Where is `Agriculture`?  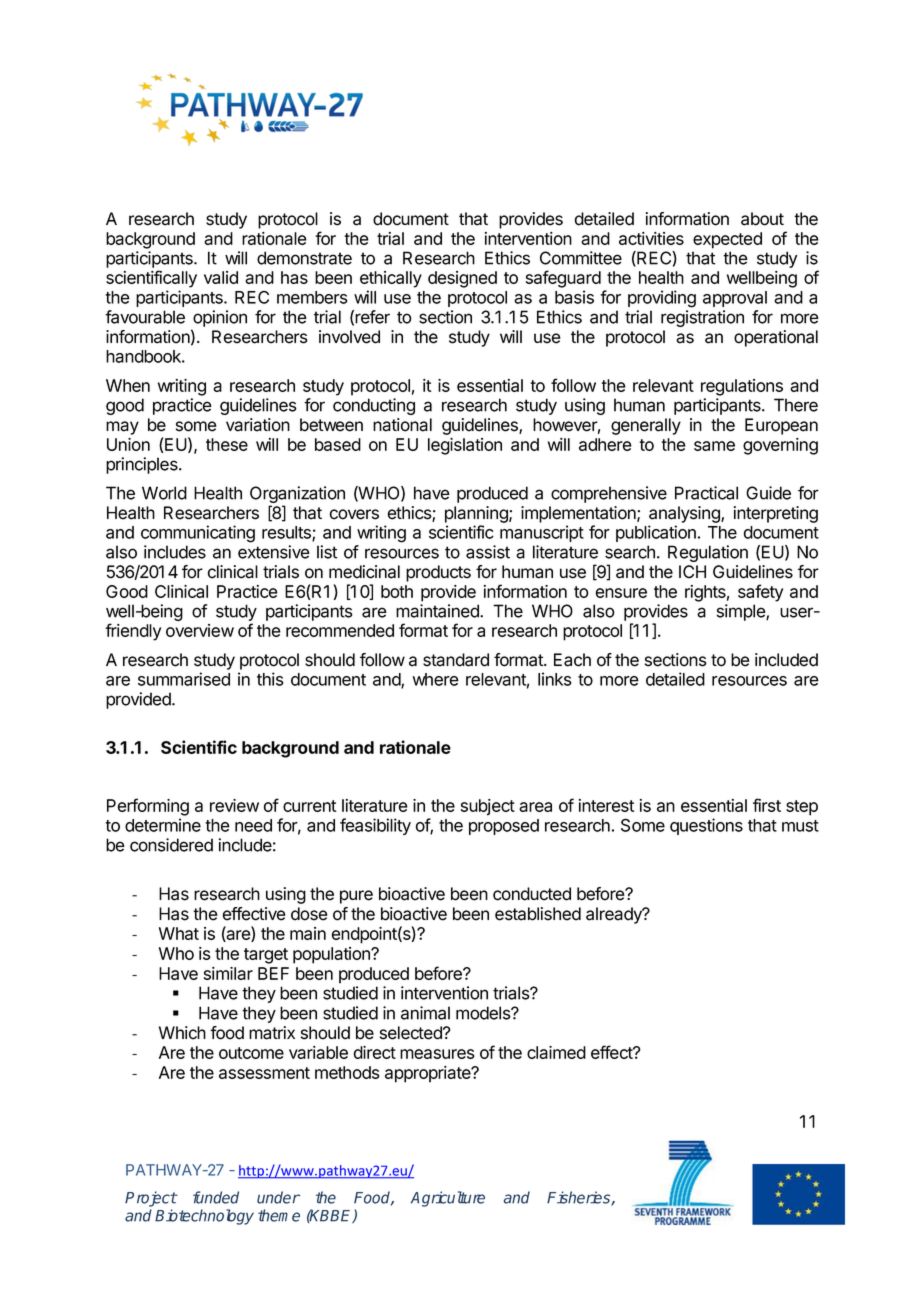
Agriculture is located at coordinates (448, 1199).
